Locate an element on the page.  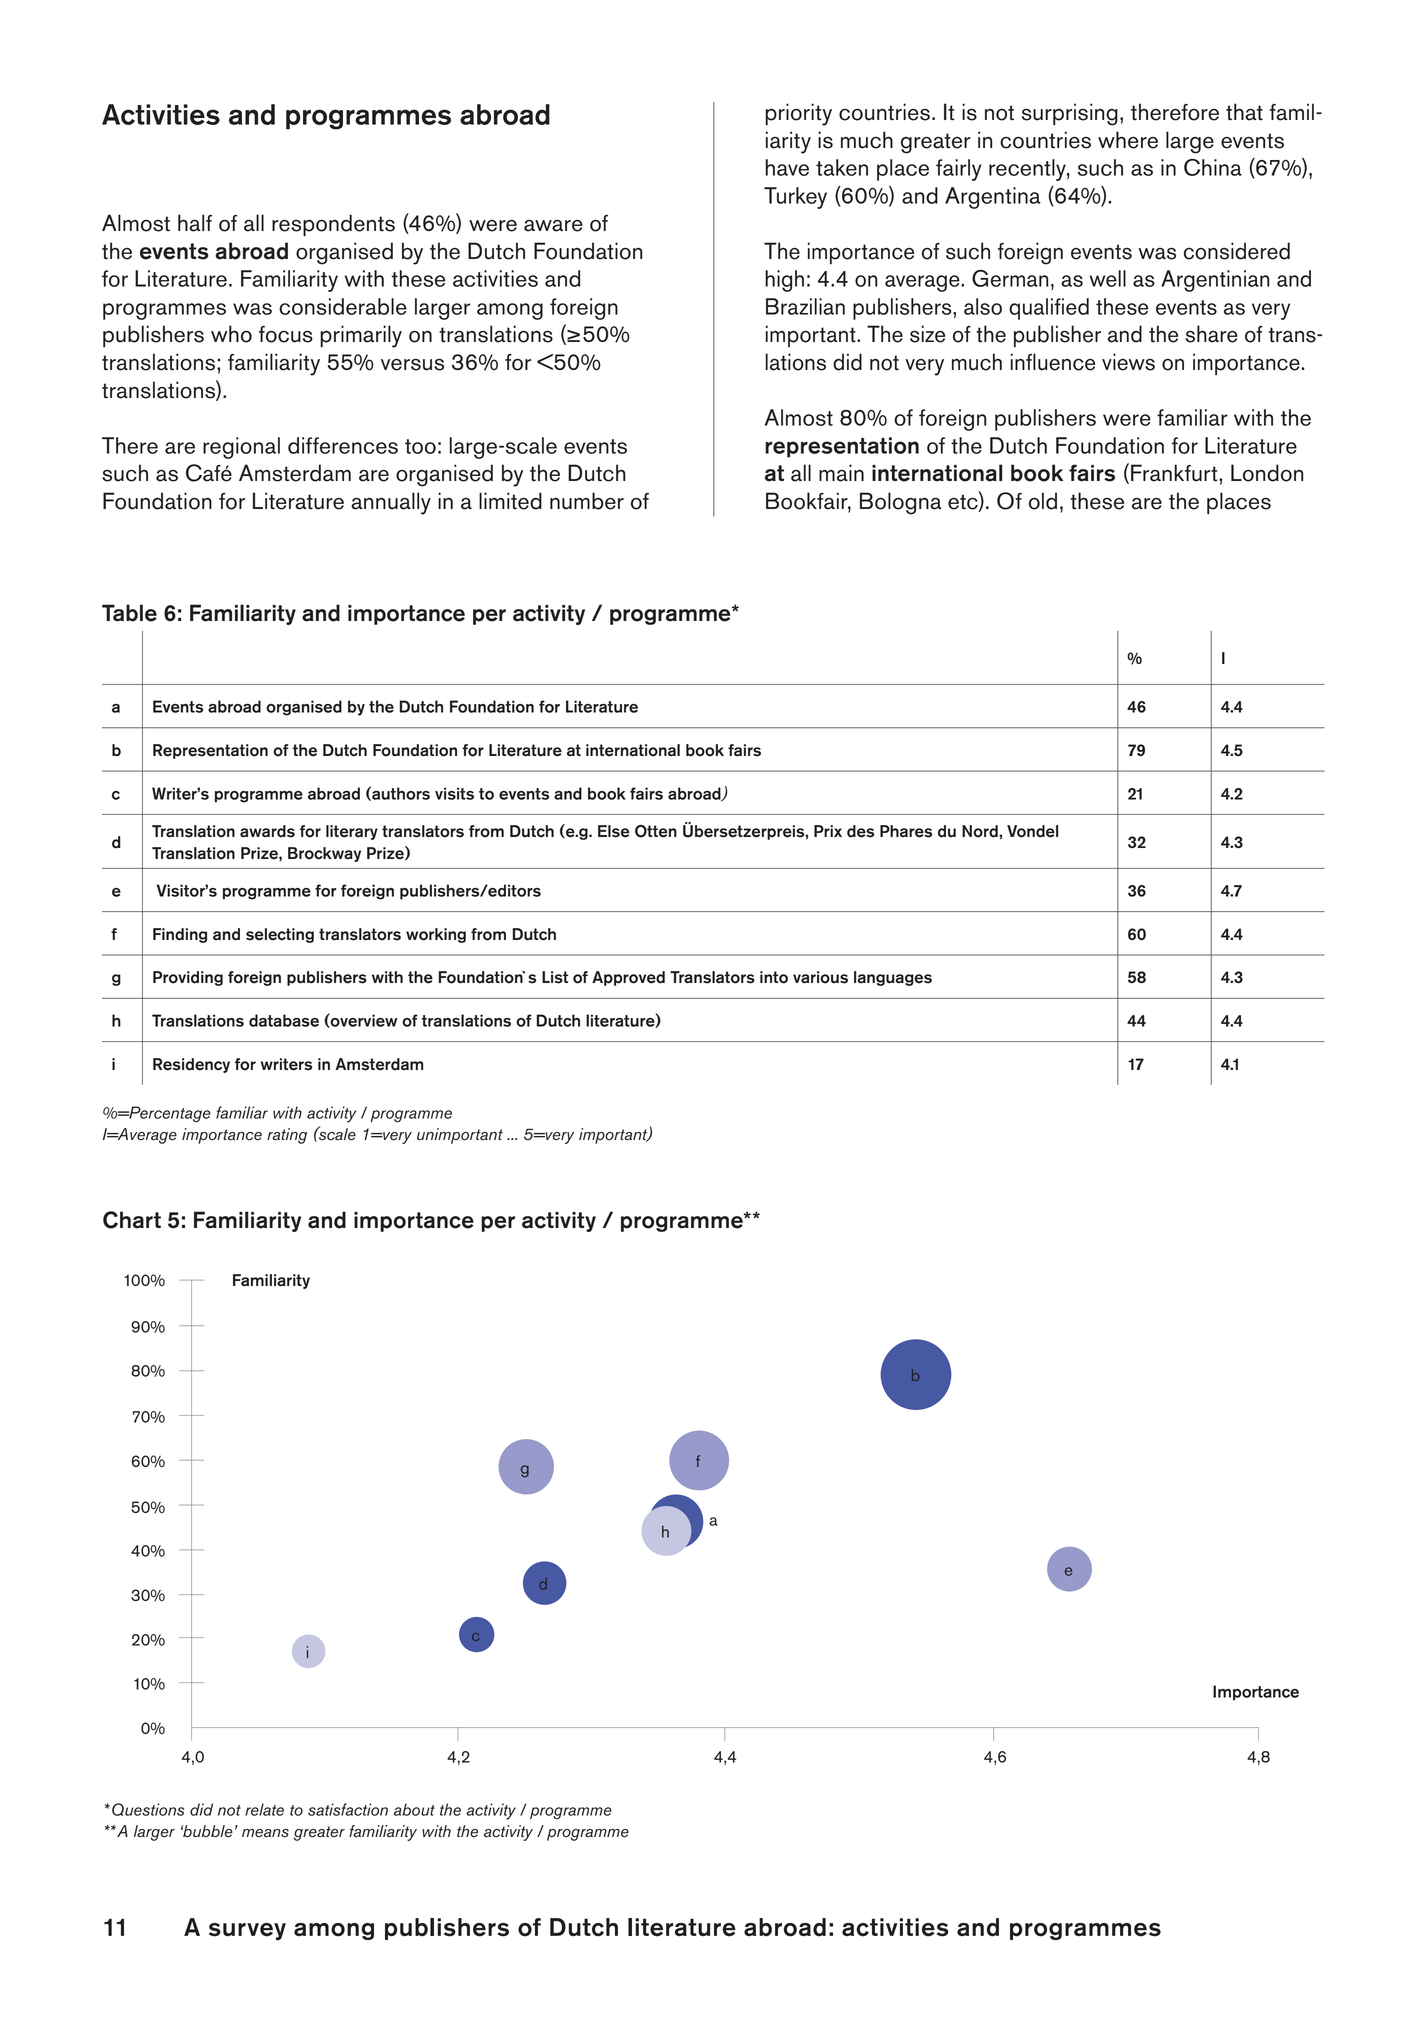
where is located at coordinates (1128, 140).
